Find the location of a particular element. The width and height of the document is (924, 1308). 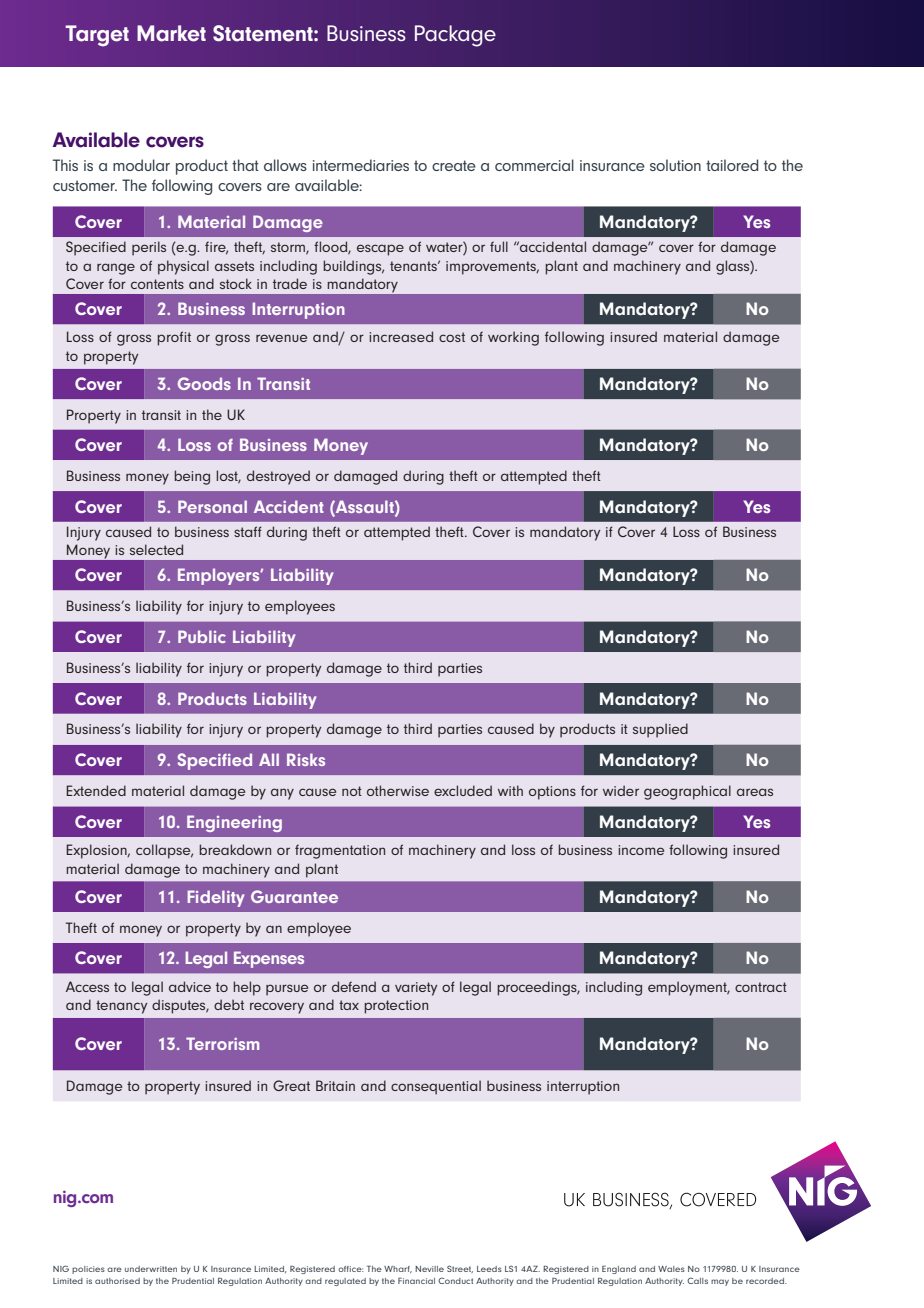

solution is located at coordinates (675, 165).
